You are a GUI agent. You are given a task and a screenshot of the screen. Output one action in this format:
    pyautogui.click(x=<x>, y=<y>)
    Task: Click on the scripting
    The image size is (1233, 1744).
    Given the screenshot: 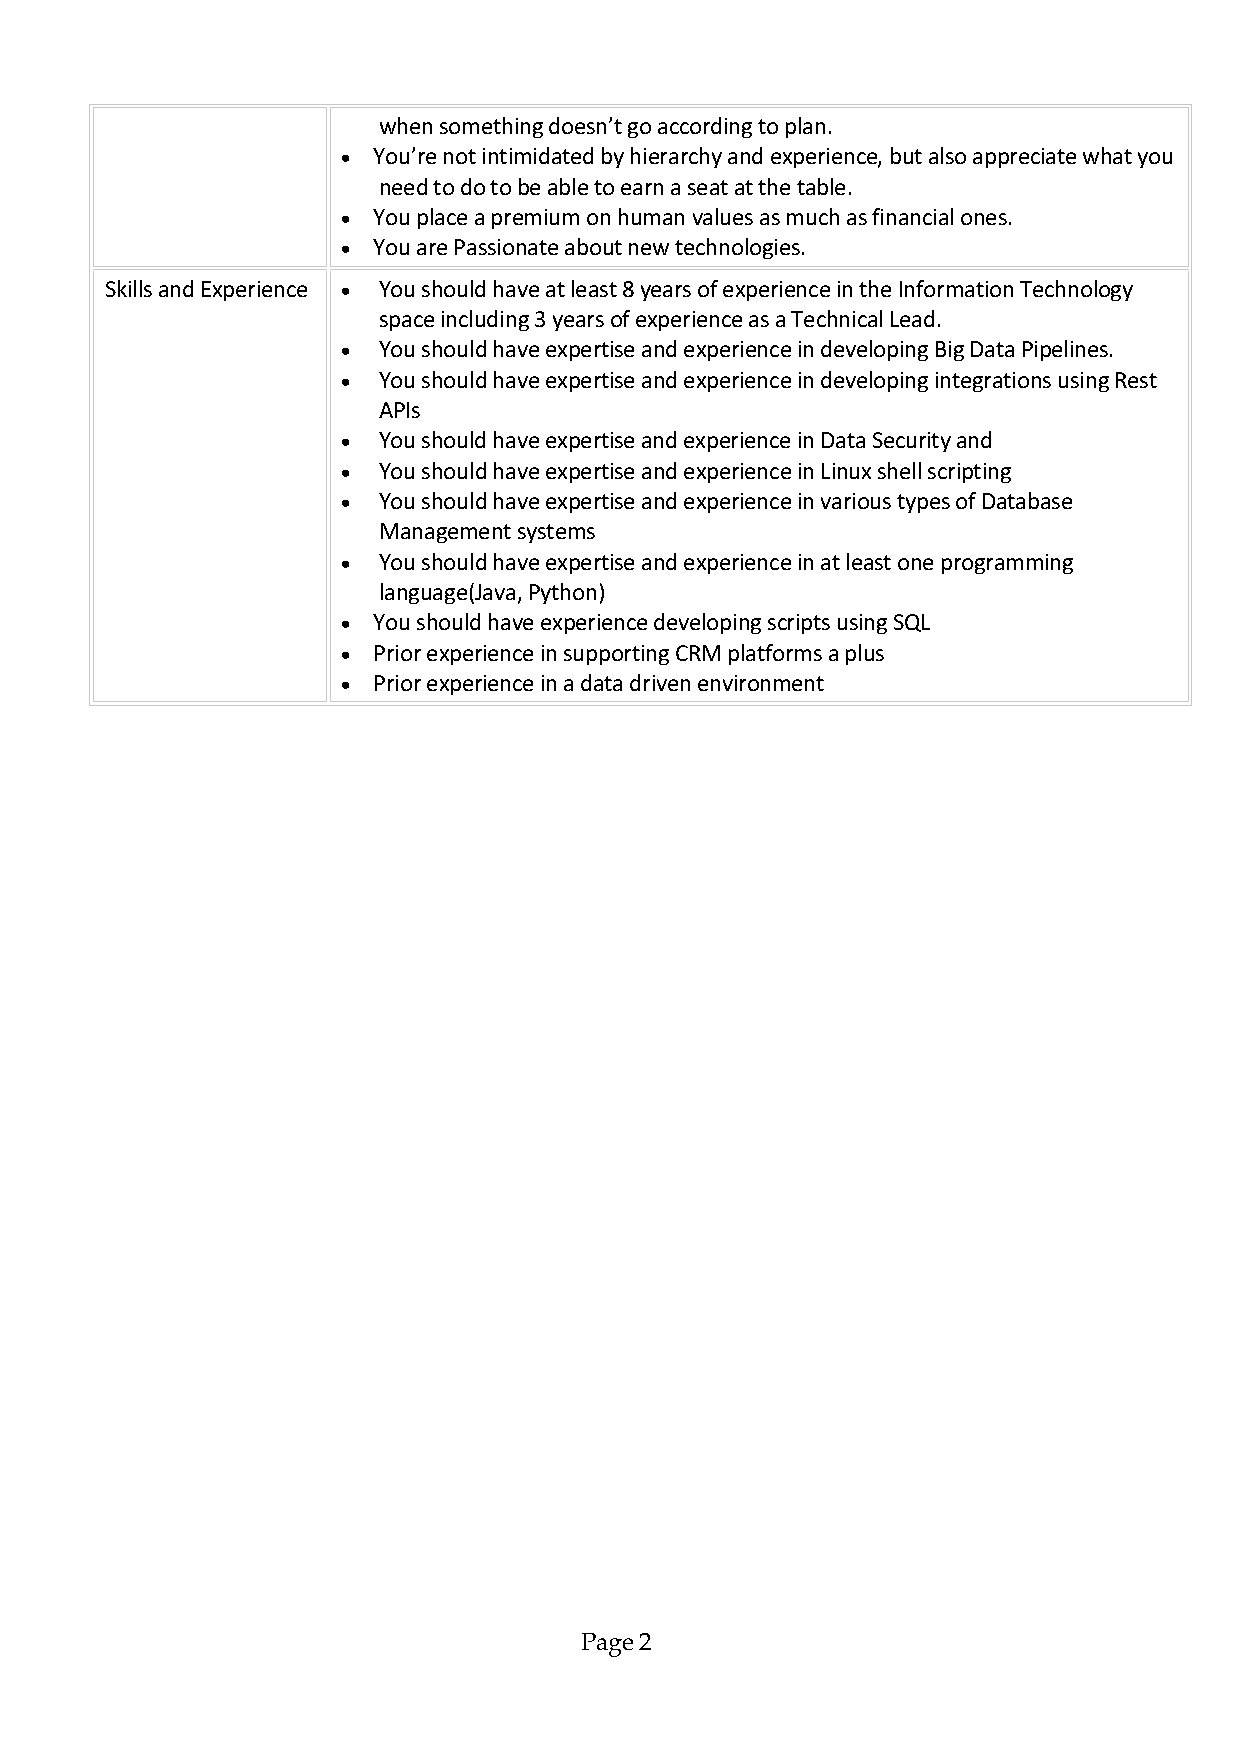 What is the action you would take?
    pyautogui.click(x=969, y=473)
